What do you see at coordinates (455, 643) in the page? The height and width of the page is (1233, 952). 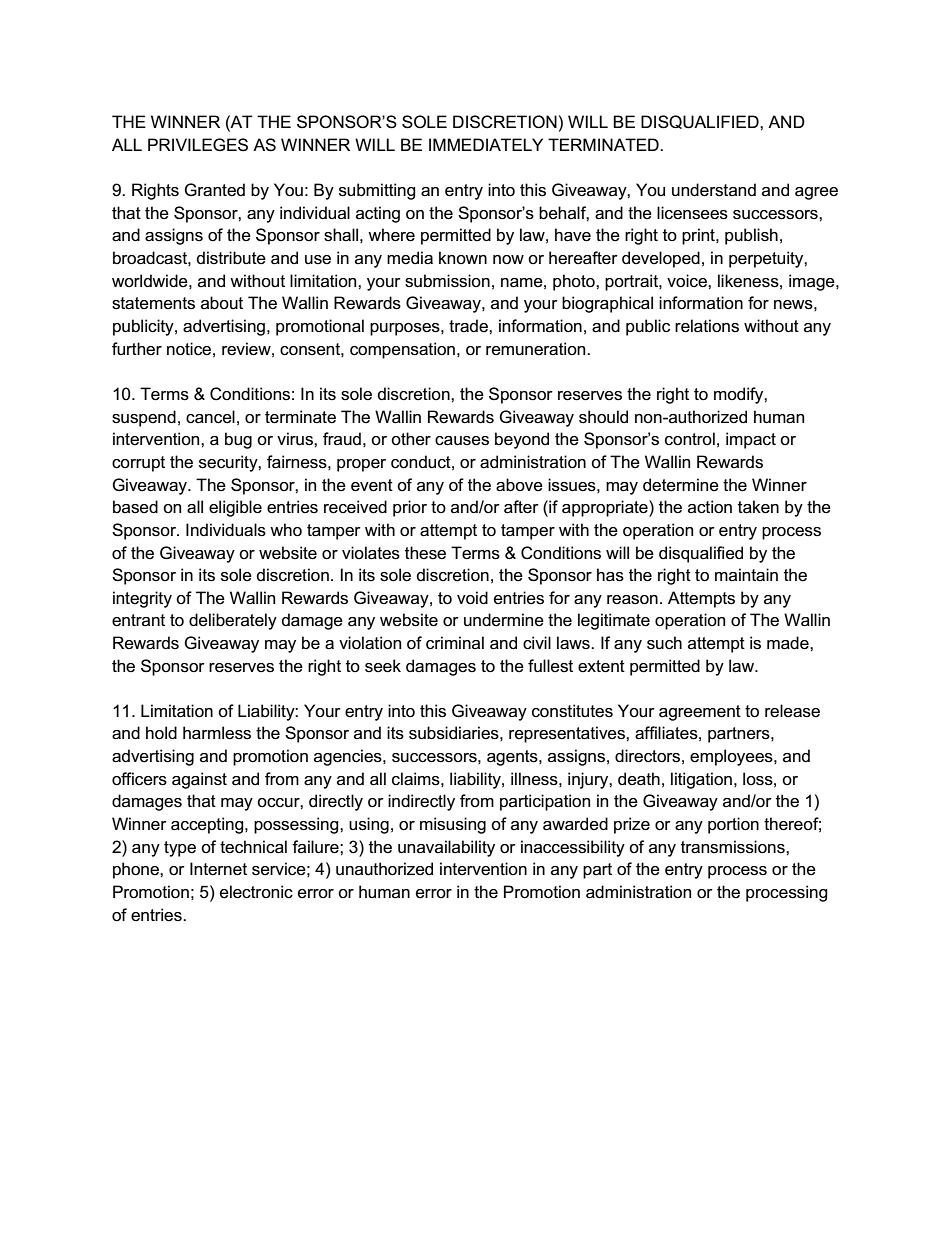 I see `criminal` at bounding box center [455, 643].
